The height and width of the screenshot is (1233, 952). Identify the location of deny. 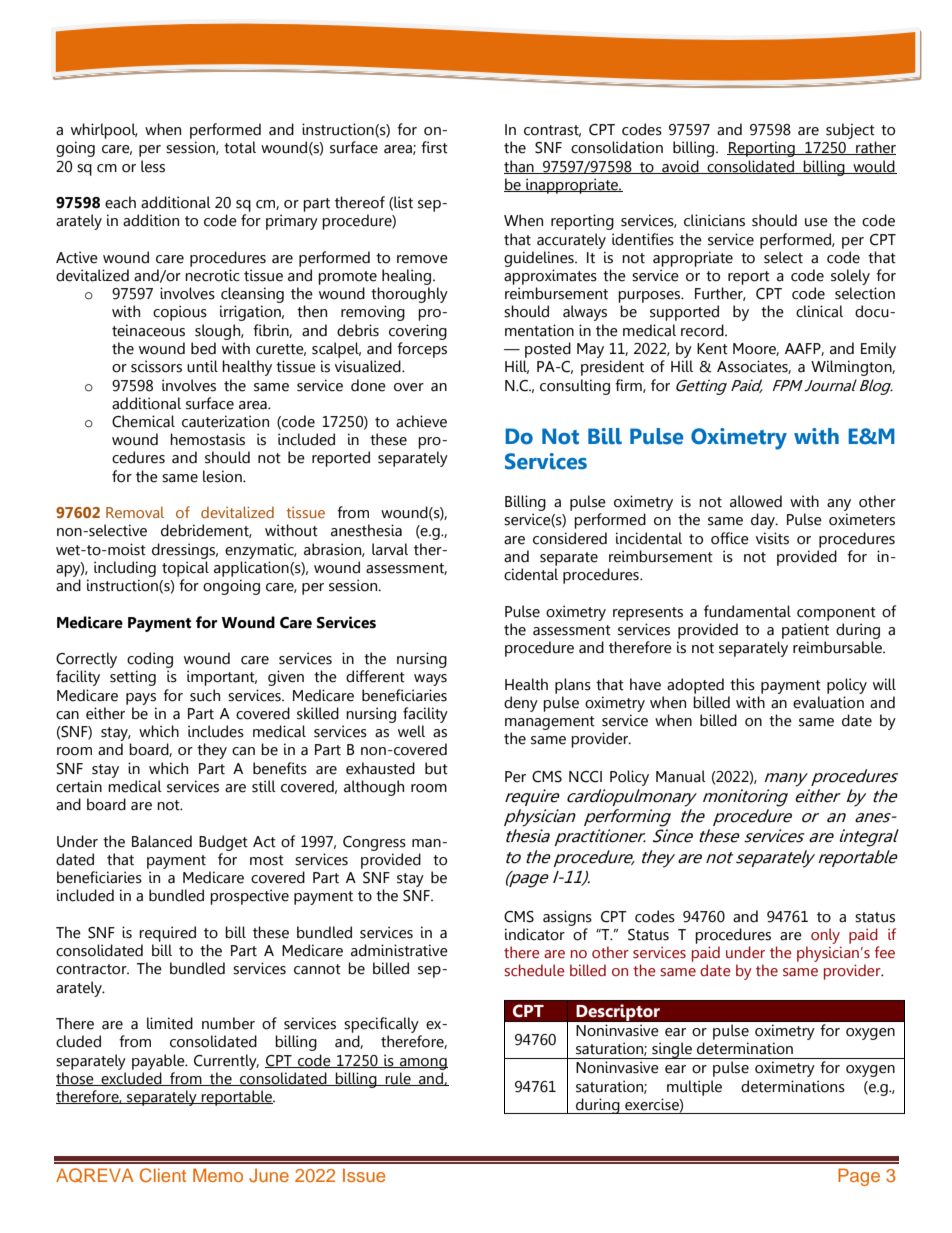
(521, 704).
